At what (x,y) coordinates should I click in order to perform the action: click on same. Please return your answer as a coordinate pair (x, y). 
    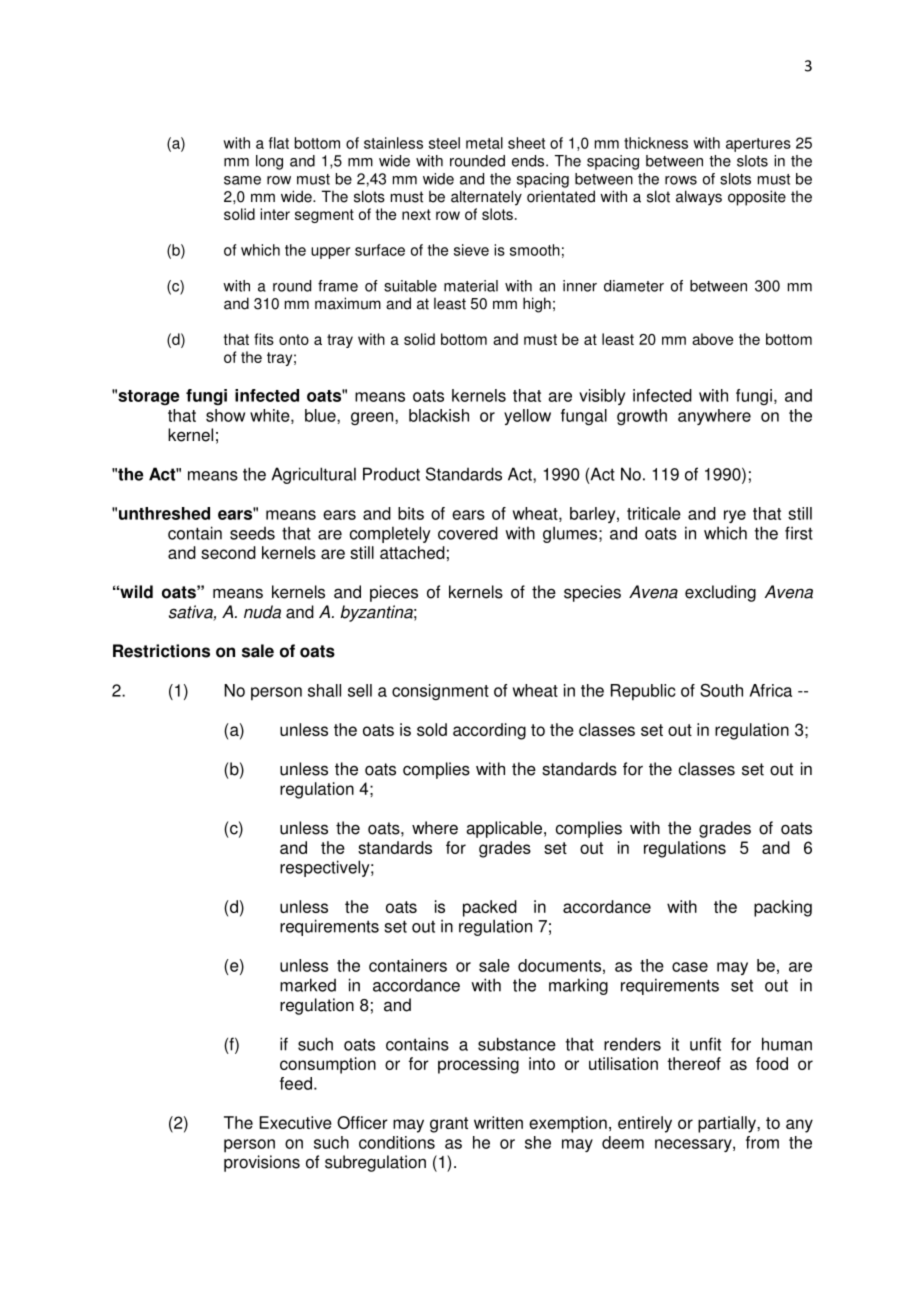
    Looking at the image, I should click on (242, 180).
